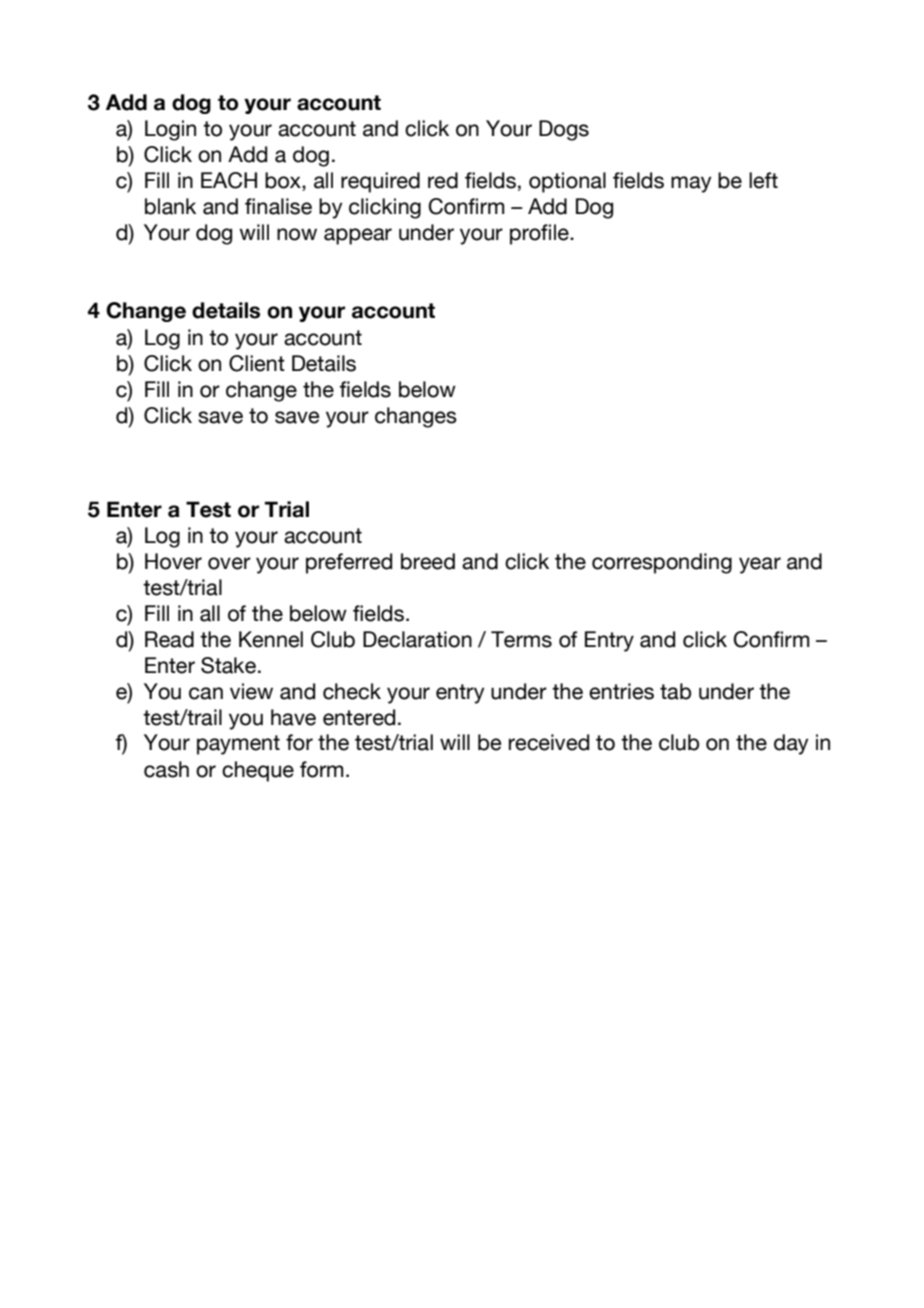 The image size is (924, 1308). What do you see at coordinates (662, 563) in the image?
I see `corresponding` at bounding box center [662, 563].
